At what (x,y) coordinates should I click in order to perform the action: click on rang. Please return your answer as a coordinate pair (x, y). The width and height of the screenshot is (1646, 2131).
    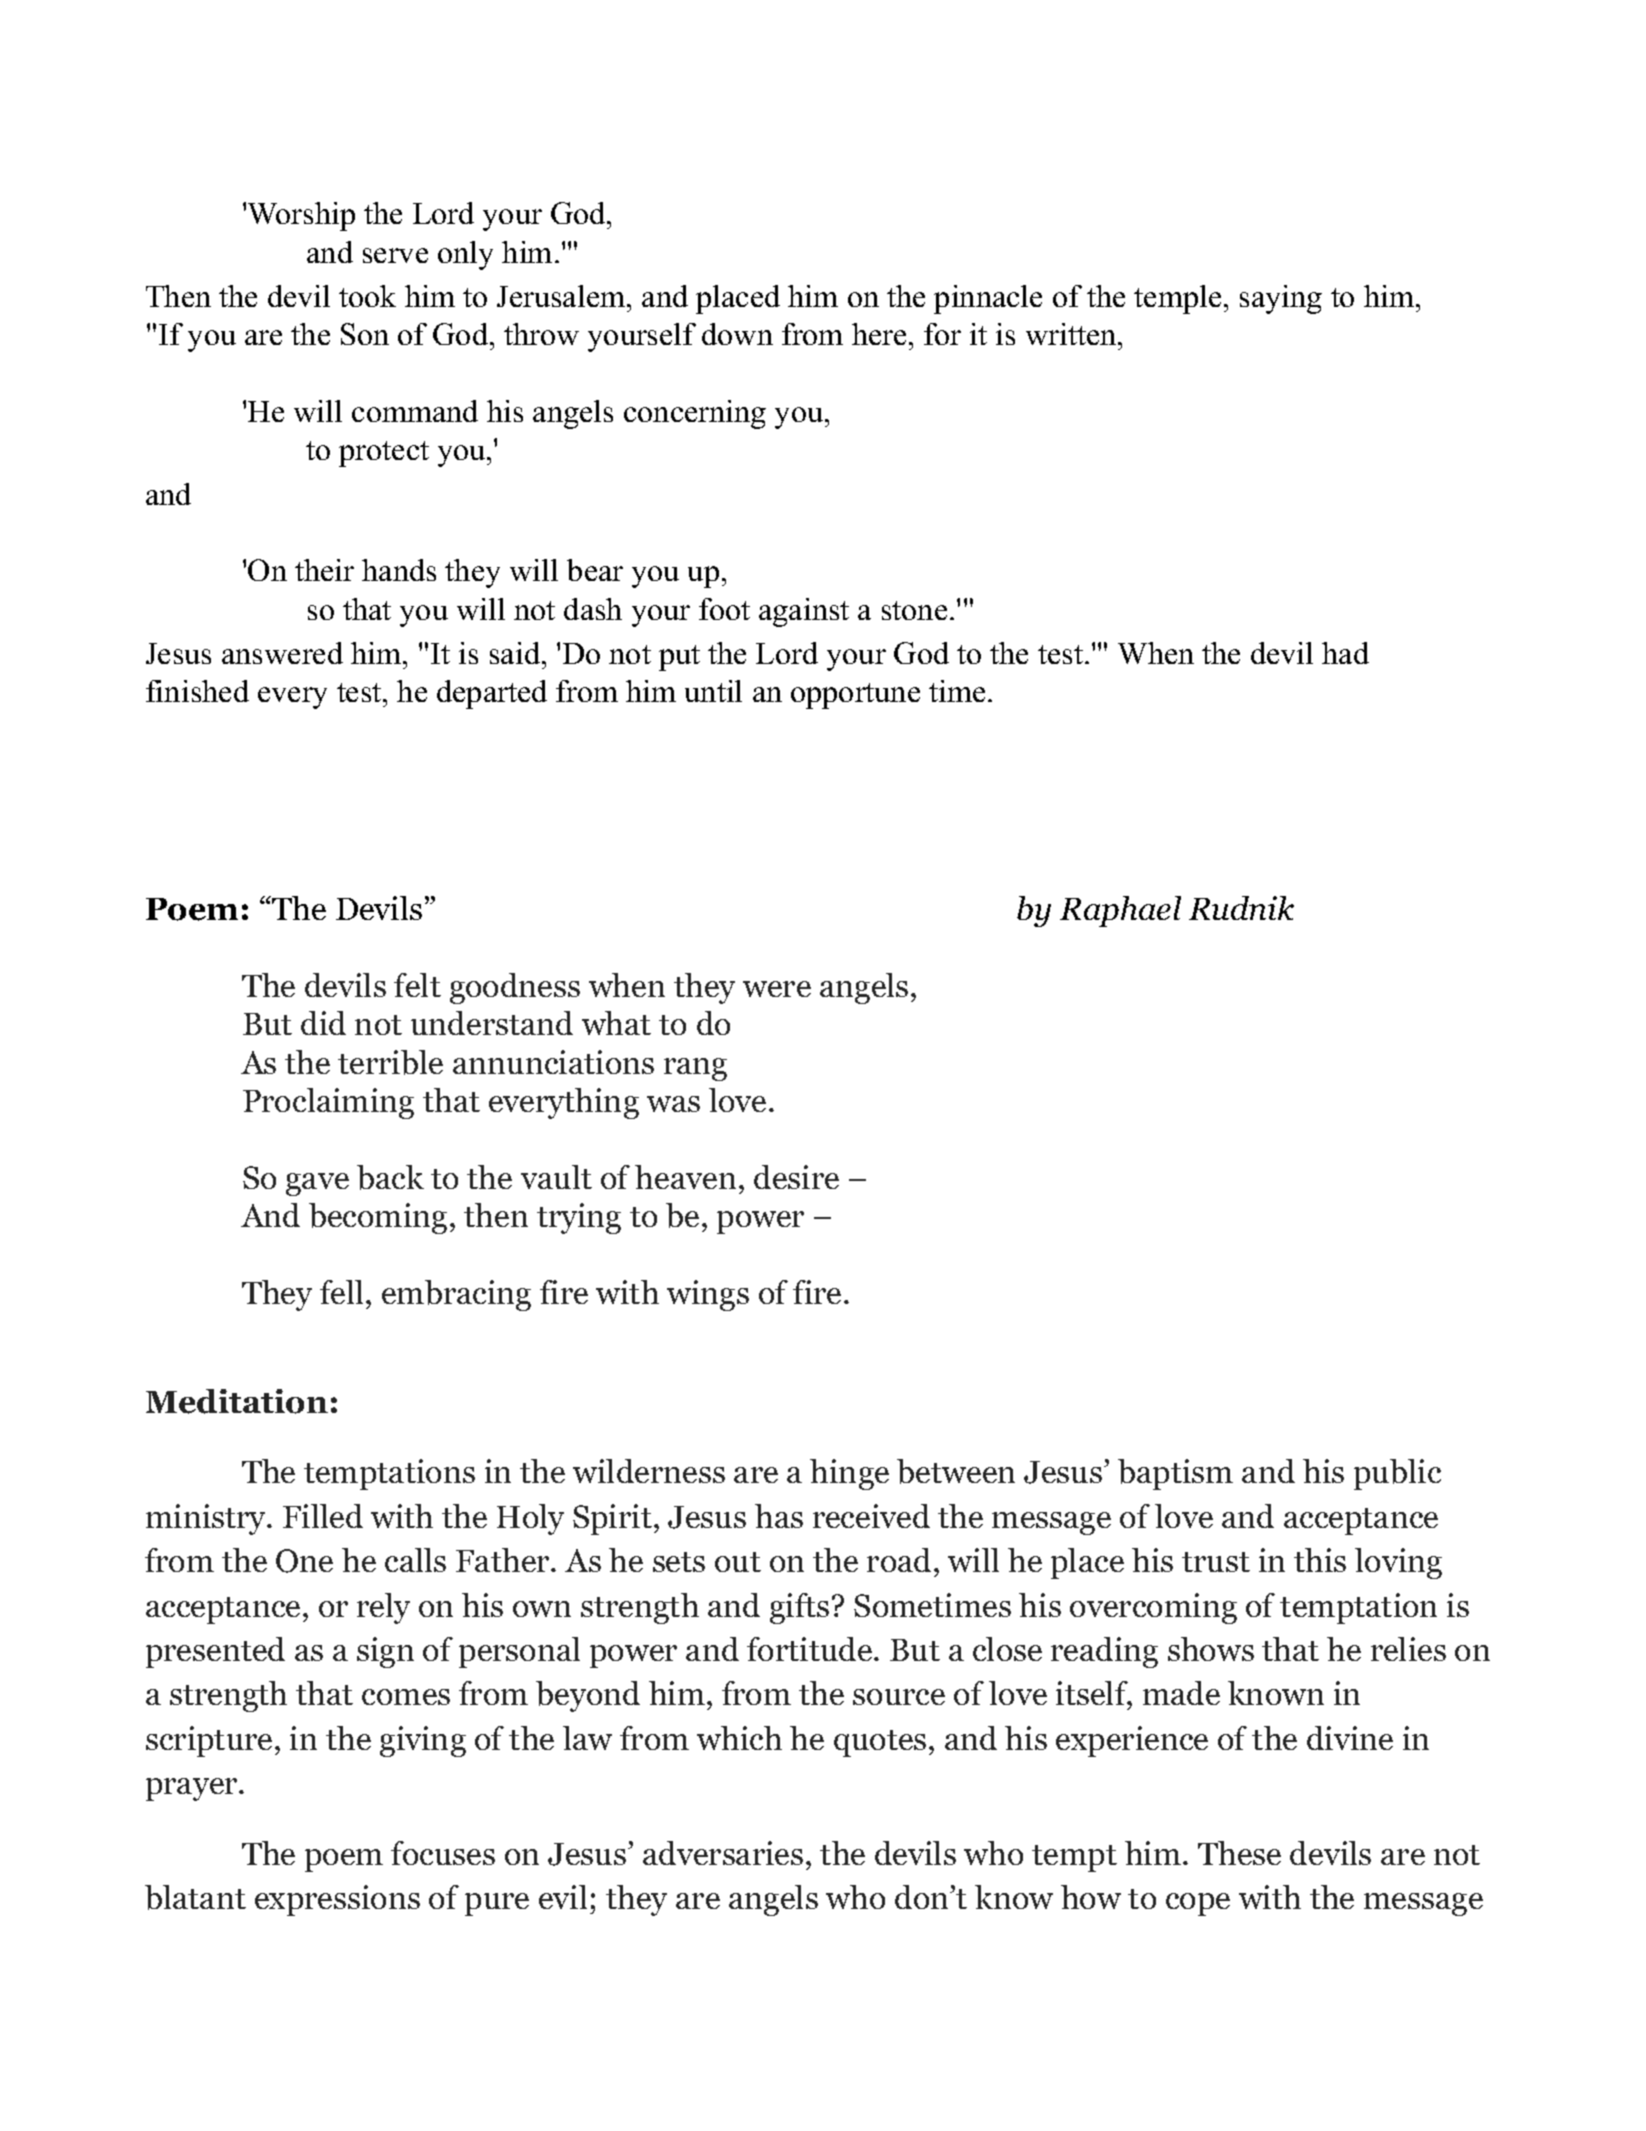
    Looking at the image, I should click on (695, 1069).
